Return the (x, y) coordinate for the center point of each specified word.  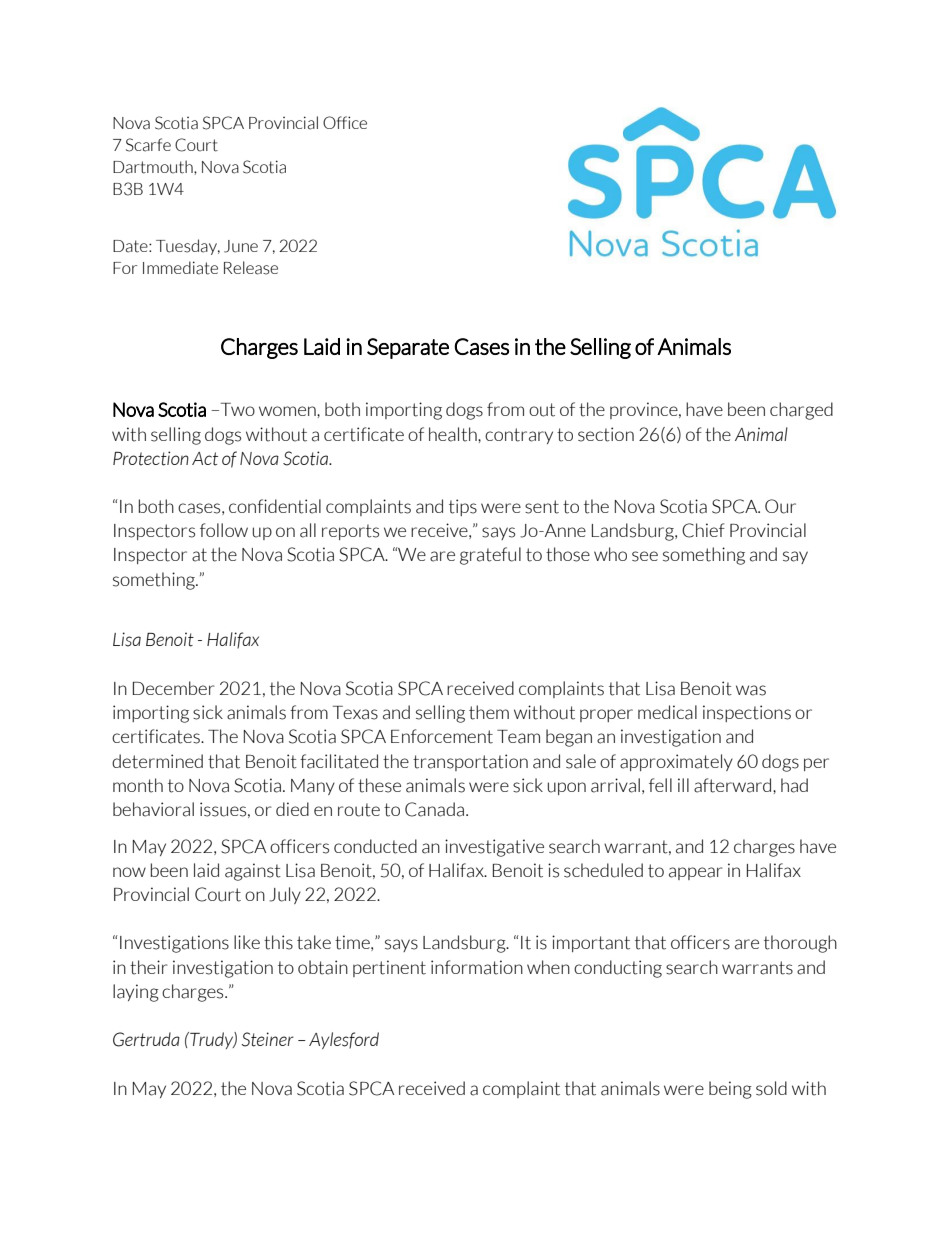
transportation (470, 762)
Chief (703, 530)
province (645, 410)
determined (157, 761)
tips (463, 507)
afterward (734, 785)
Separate (408, 348)
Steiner (267, 1039)
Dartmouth (154, 167)
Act (205, 459)
